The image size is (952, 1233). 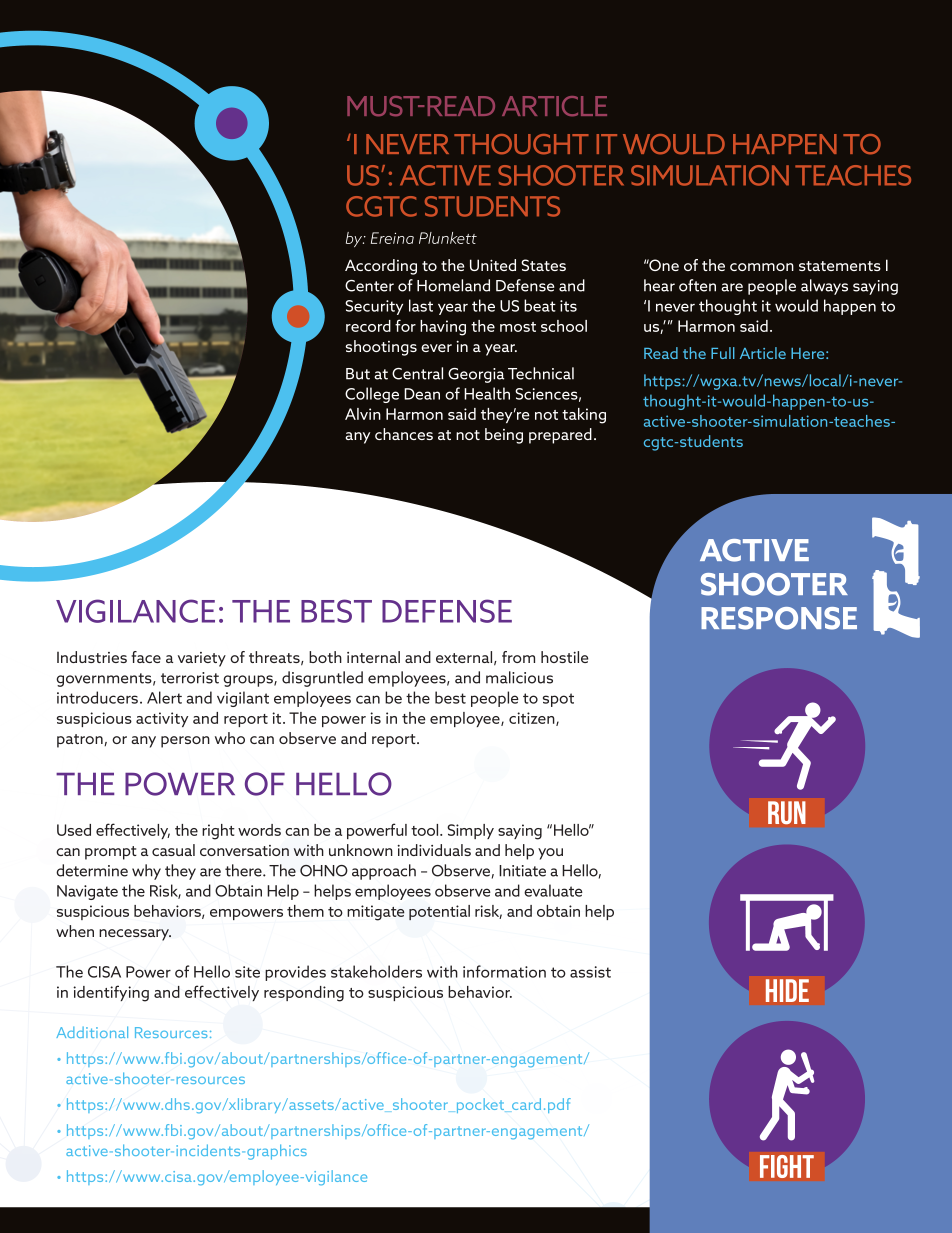 What do you see at coordinates (111, 993) in the document?
I see `identifying` at bounding box center [111, 993].
